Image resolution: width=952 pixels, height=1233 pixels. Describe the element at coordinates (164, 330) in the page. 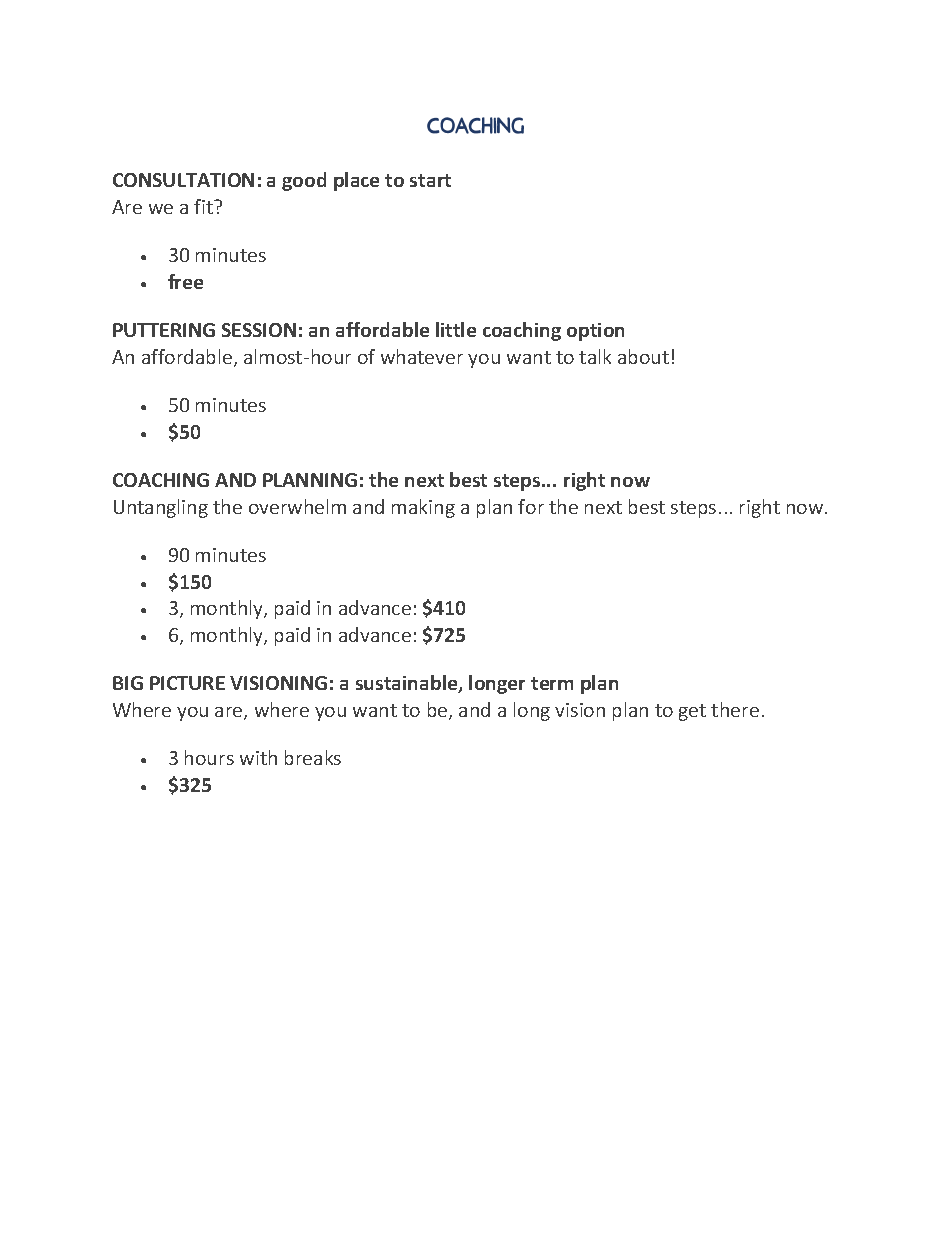

I see `PUTTERING` at that location.
